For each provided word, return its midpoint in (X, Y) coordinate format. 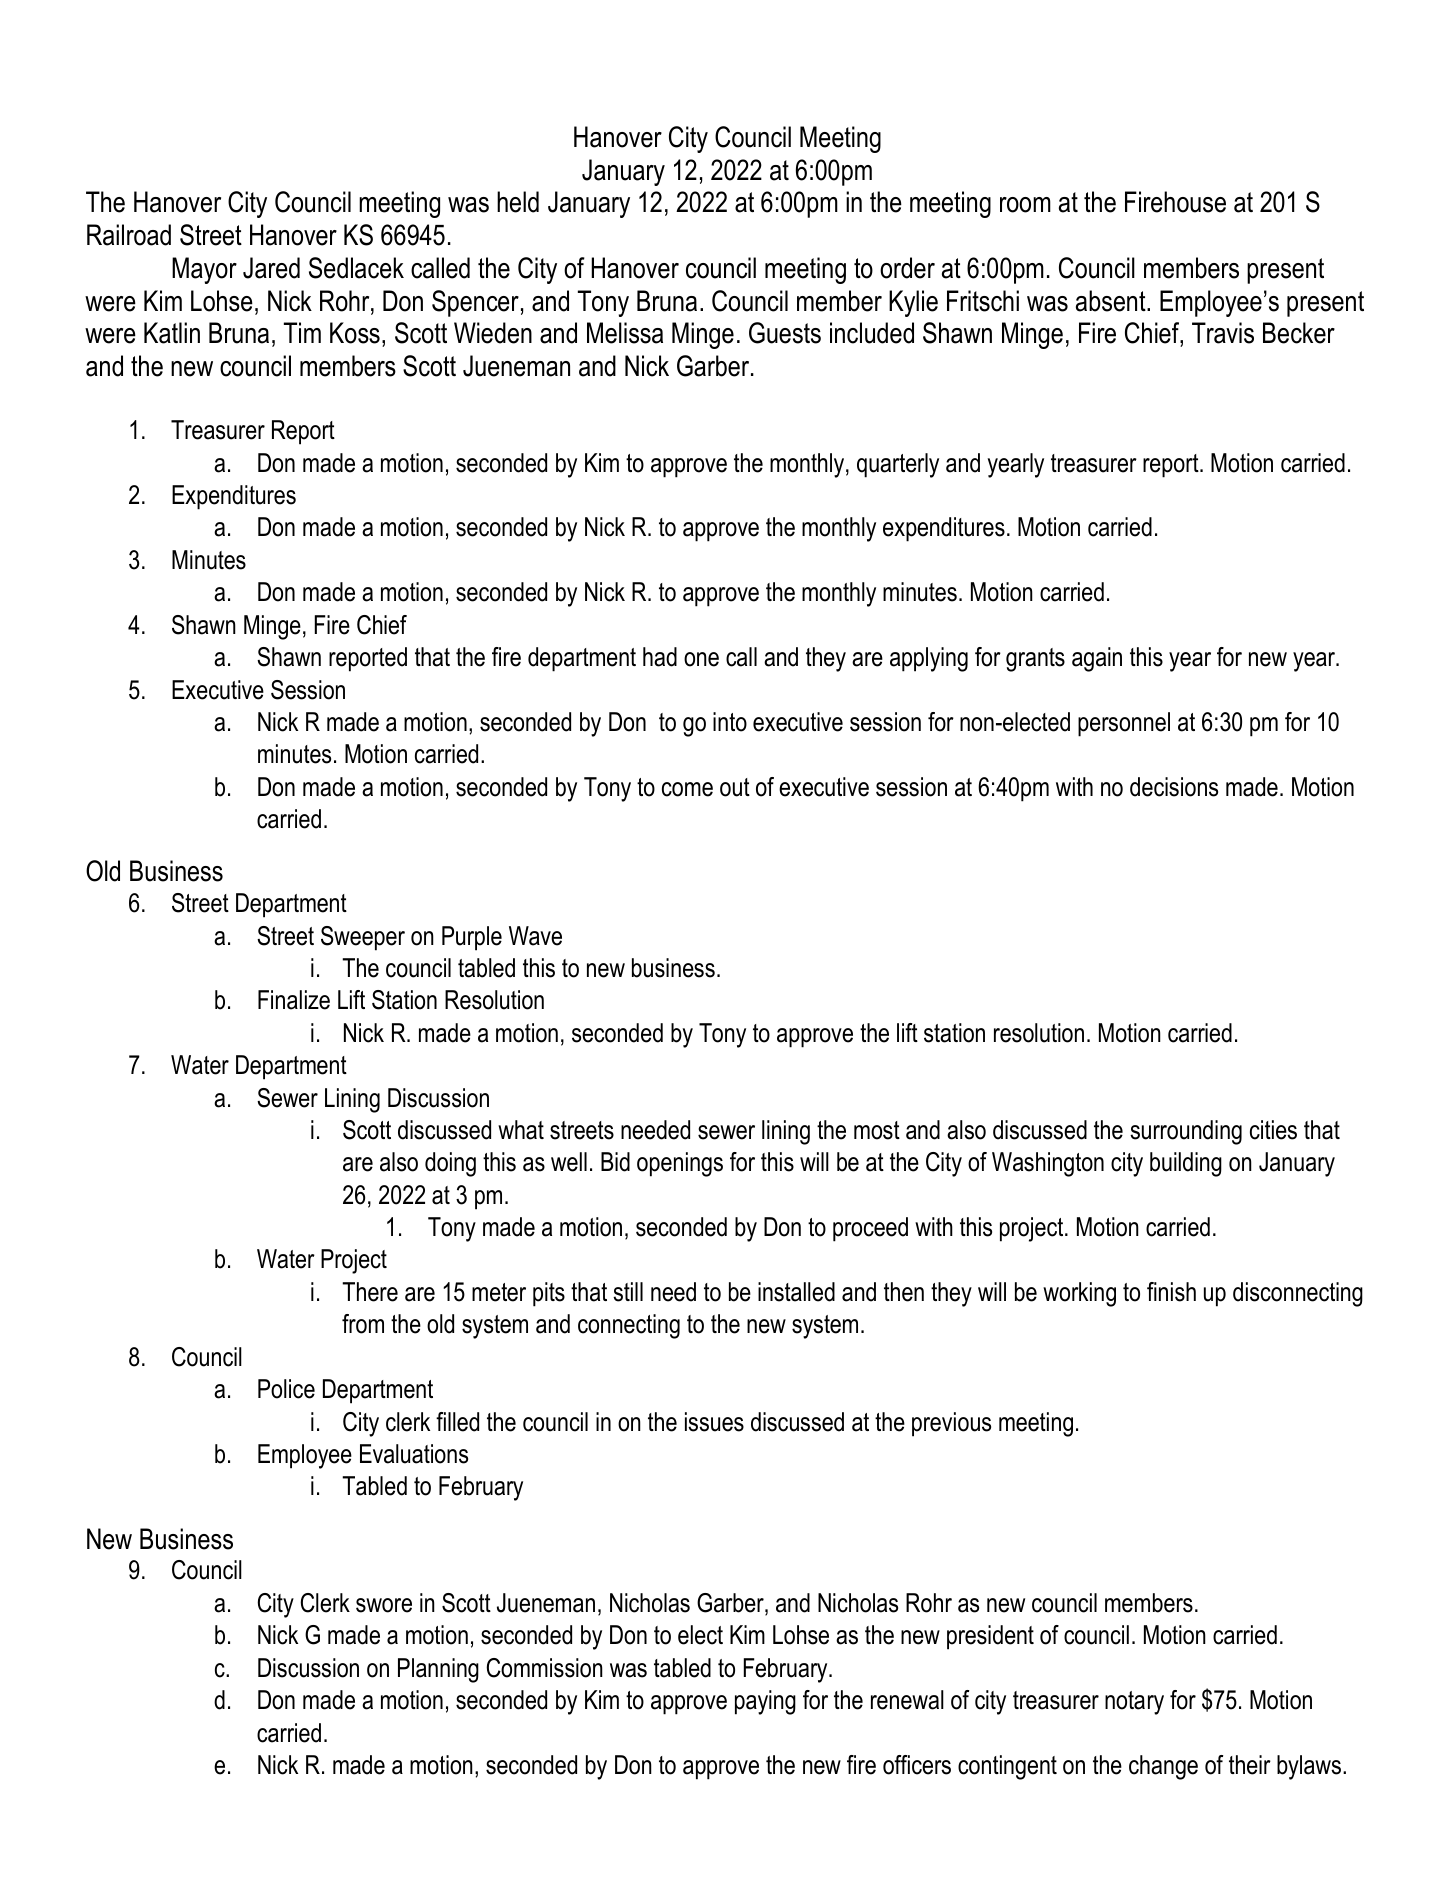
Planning (438, 1670)
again (1097, 659)
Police (286, 1389)
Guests (785, 333)
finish (1171, 1292)
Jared (271, 268)
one (701, 659)
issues (714, 1422)
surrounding (1186, 1132)
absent (1112, 301)
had (660, 657)
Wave (535, 936)
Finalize (294, 1000)
